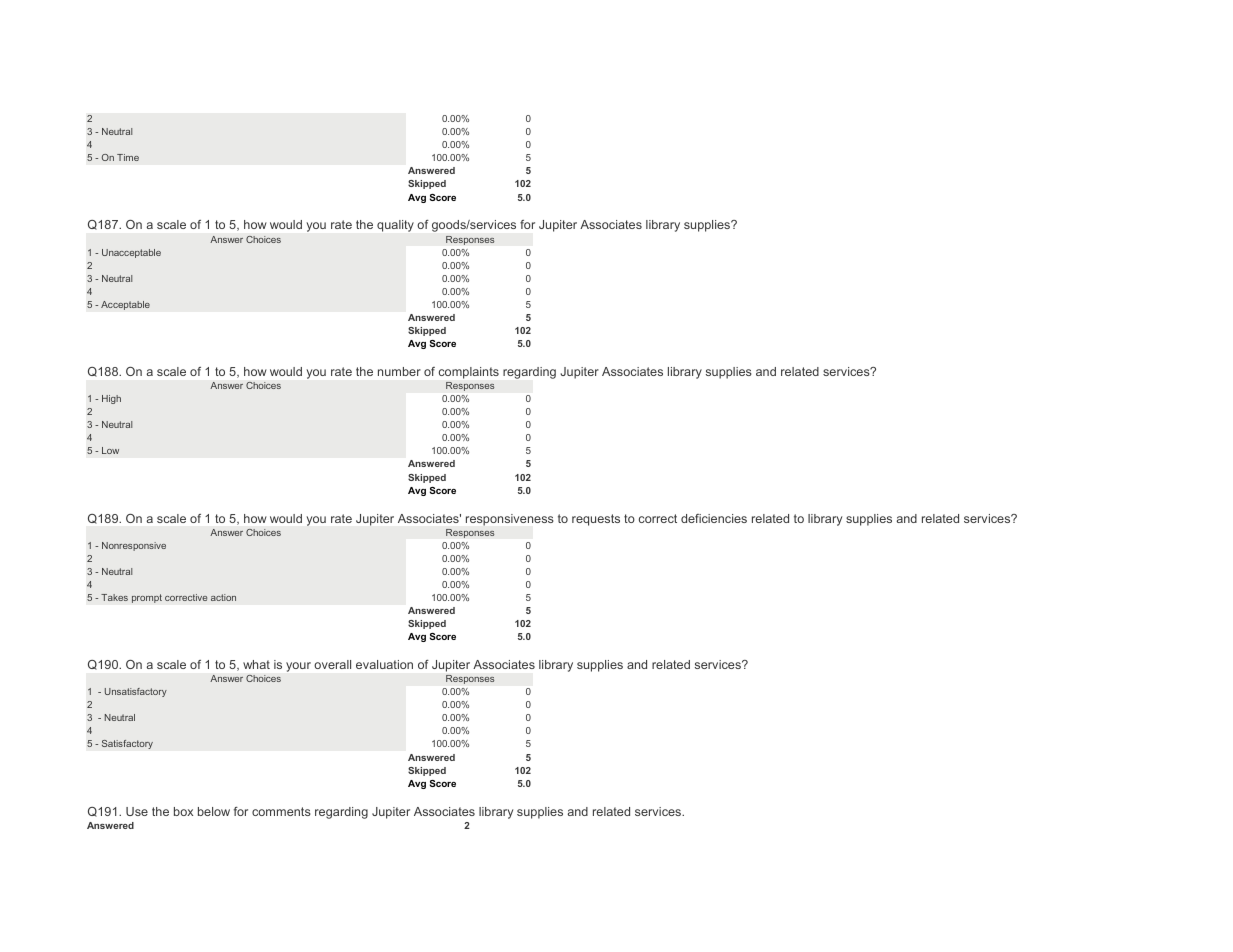 Image resolution: width=1233 pixels, height=952 pixels. What do you see at coordinates (134, 546) in the document?
I see `Nonresponsive` at bounding box center [134, 546].
